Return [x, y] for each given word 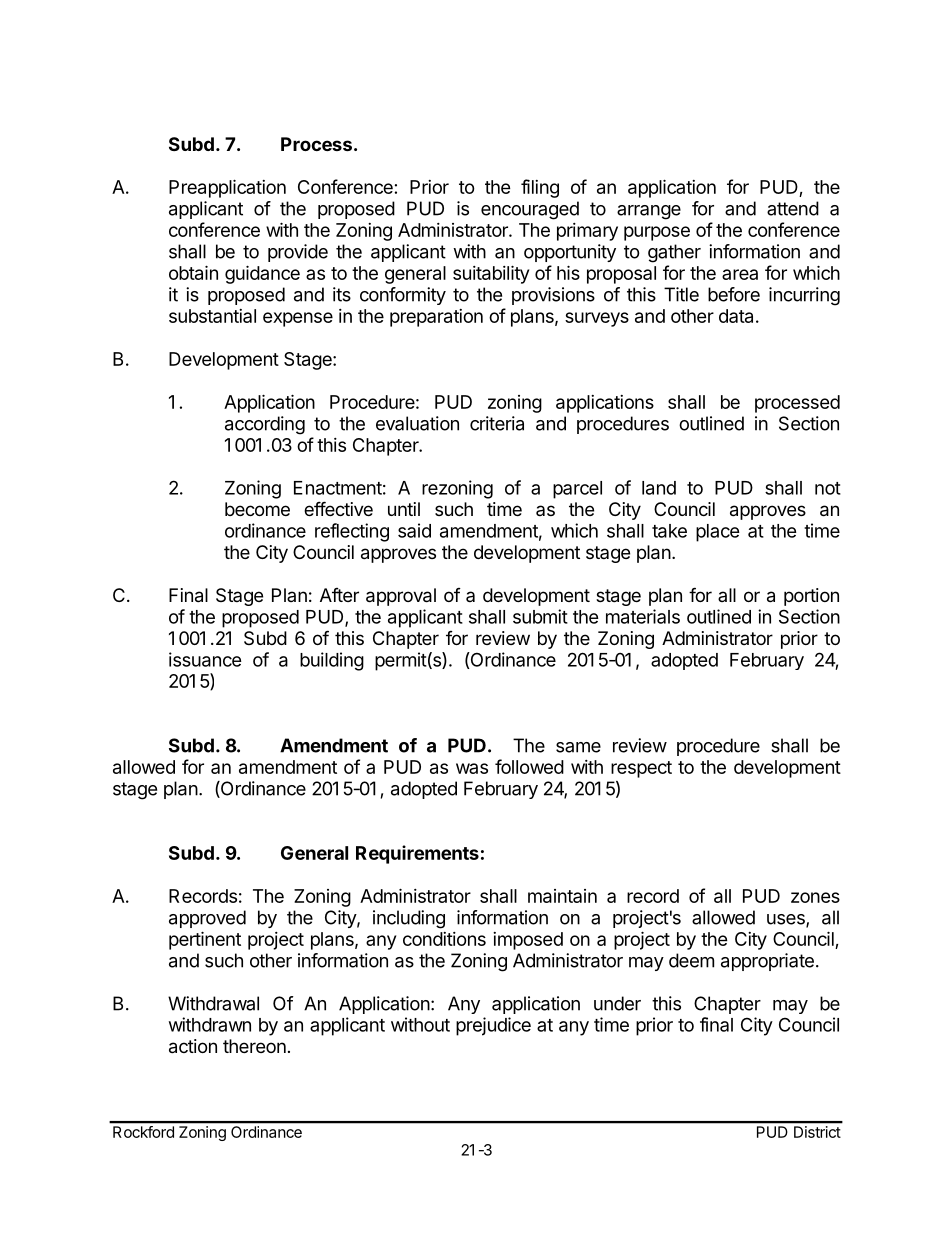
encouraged [530, 210]
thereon [254, 1046]
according [265, 425]
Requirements [417, 854]
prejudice [493, 1026]
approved [207, 919]
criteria [497, 423]
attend [793, 208]
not [828, 488]
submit [540, 616]
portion [811, 597]
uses [787, 920]
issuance [205, 659]
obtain [193, 272]
